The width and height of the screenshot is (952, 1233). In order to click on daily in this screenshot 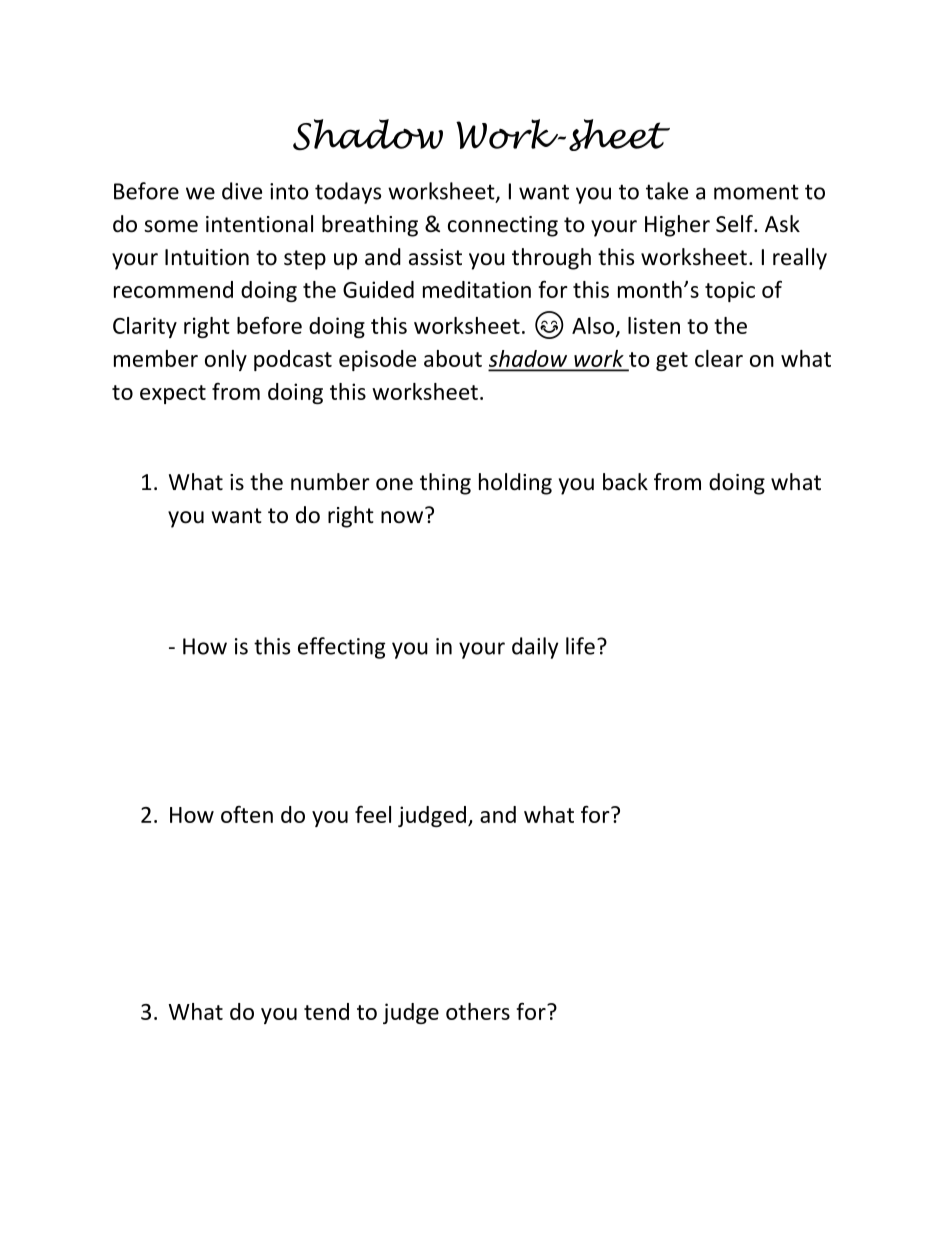, I will do `click(535, 648)`.
